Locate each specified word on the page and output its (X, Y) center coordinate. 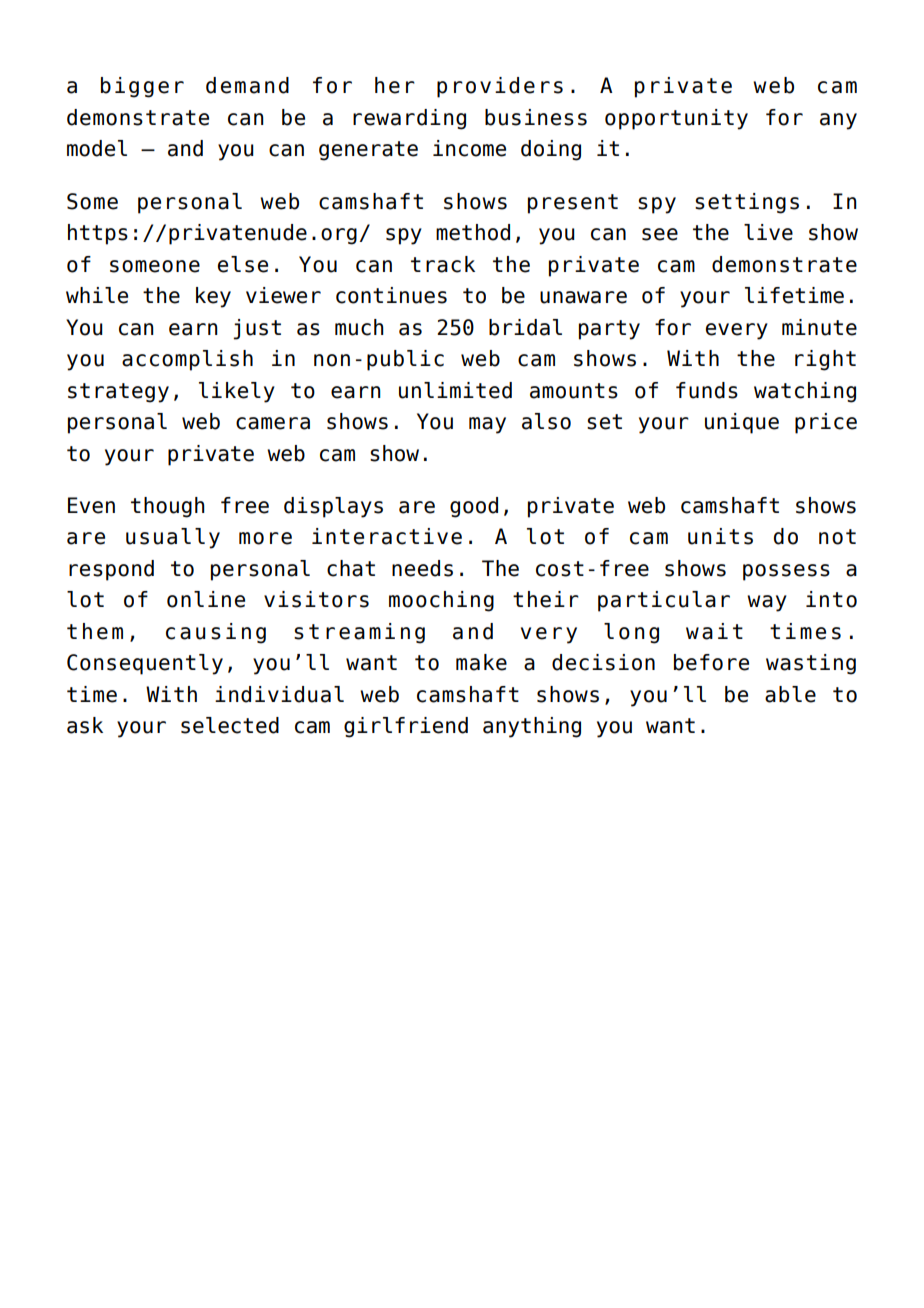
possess (786, 572)
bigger (142, 87)
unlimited (455, 390)
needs (422, 568)
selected (230, 725)
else (243, 264)
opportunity (676, 119)
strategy (118, 393)
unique (742, 423)
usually (173, 538)
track (443, 264)
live (768, 232)
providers (500, 87)
